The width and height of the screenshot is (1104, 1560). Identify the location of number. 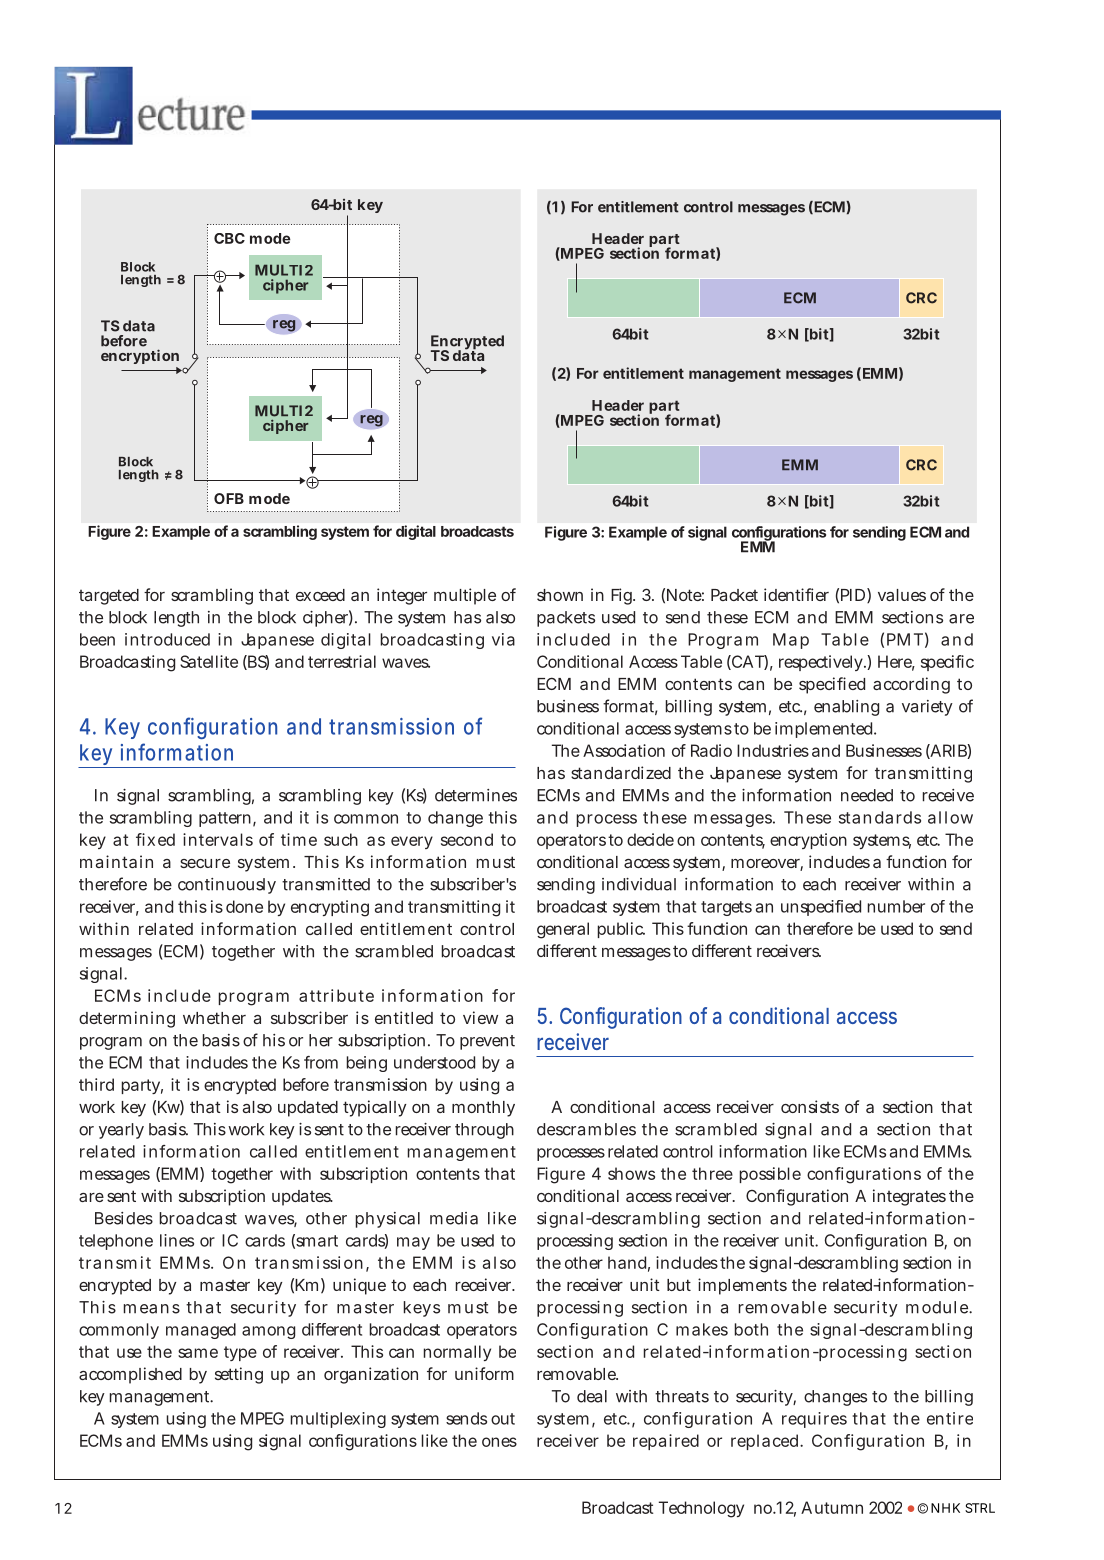
(896, 906).
